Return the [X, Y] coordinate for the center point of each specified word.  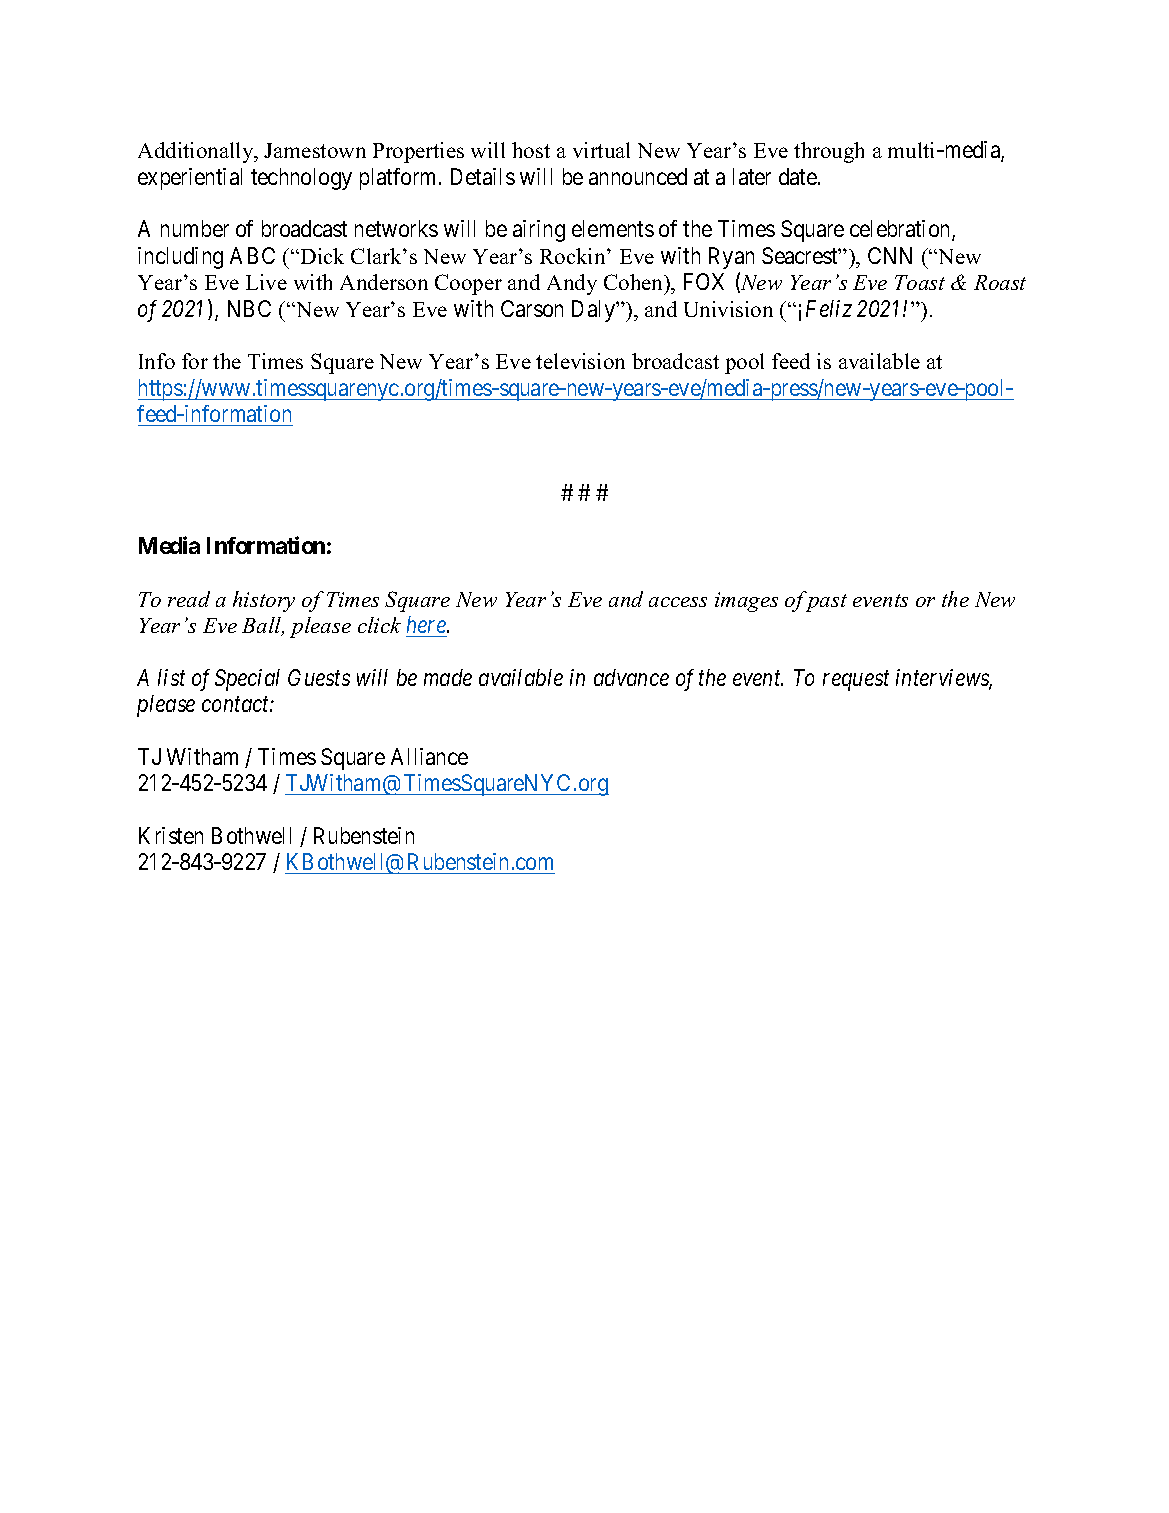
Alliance [429, 756]
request [856, 681]
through [829, 152]
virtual [601, 150]
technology [301, 179]
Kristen [171, 835]
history [264, 601]
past [826, 602]
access [678, 602]
